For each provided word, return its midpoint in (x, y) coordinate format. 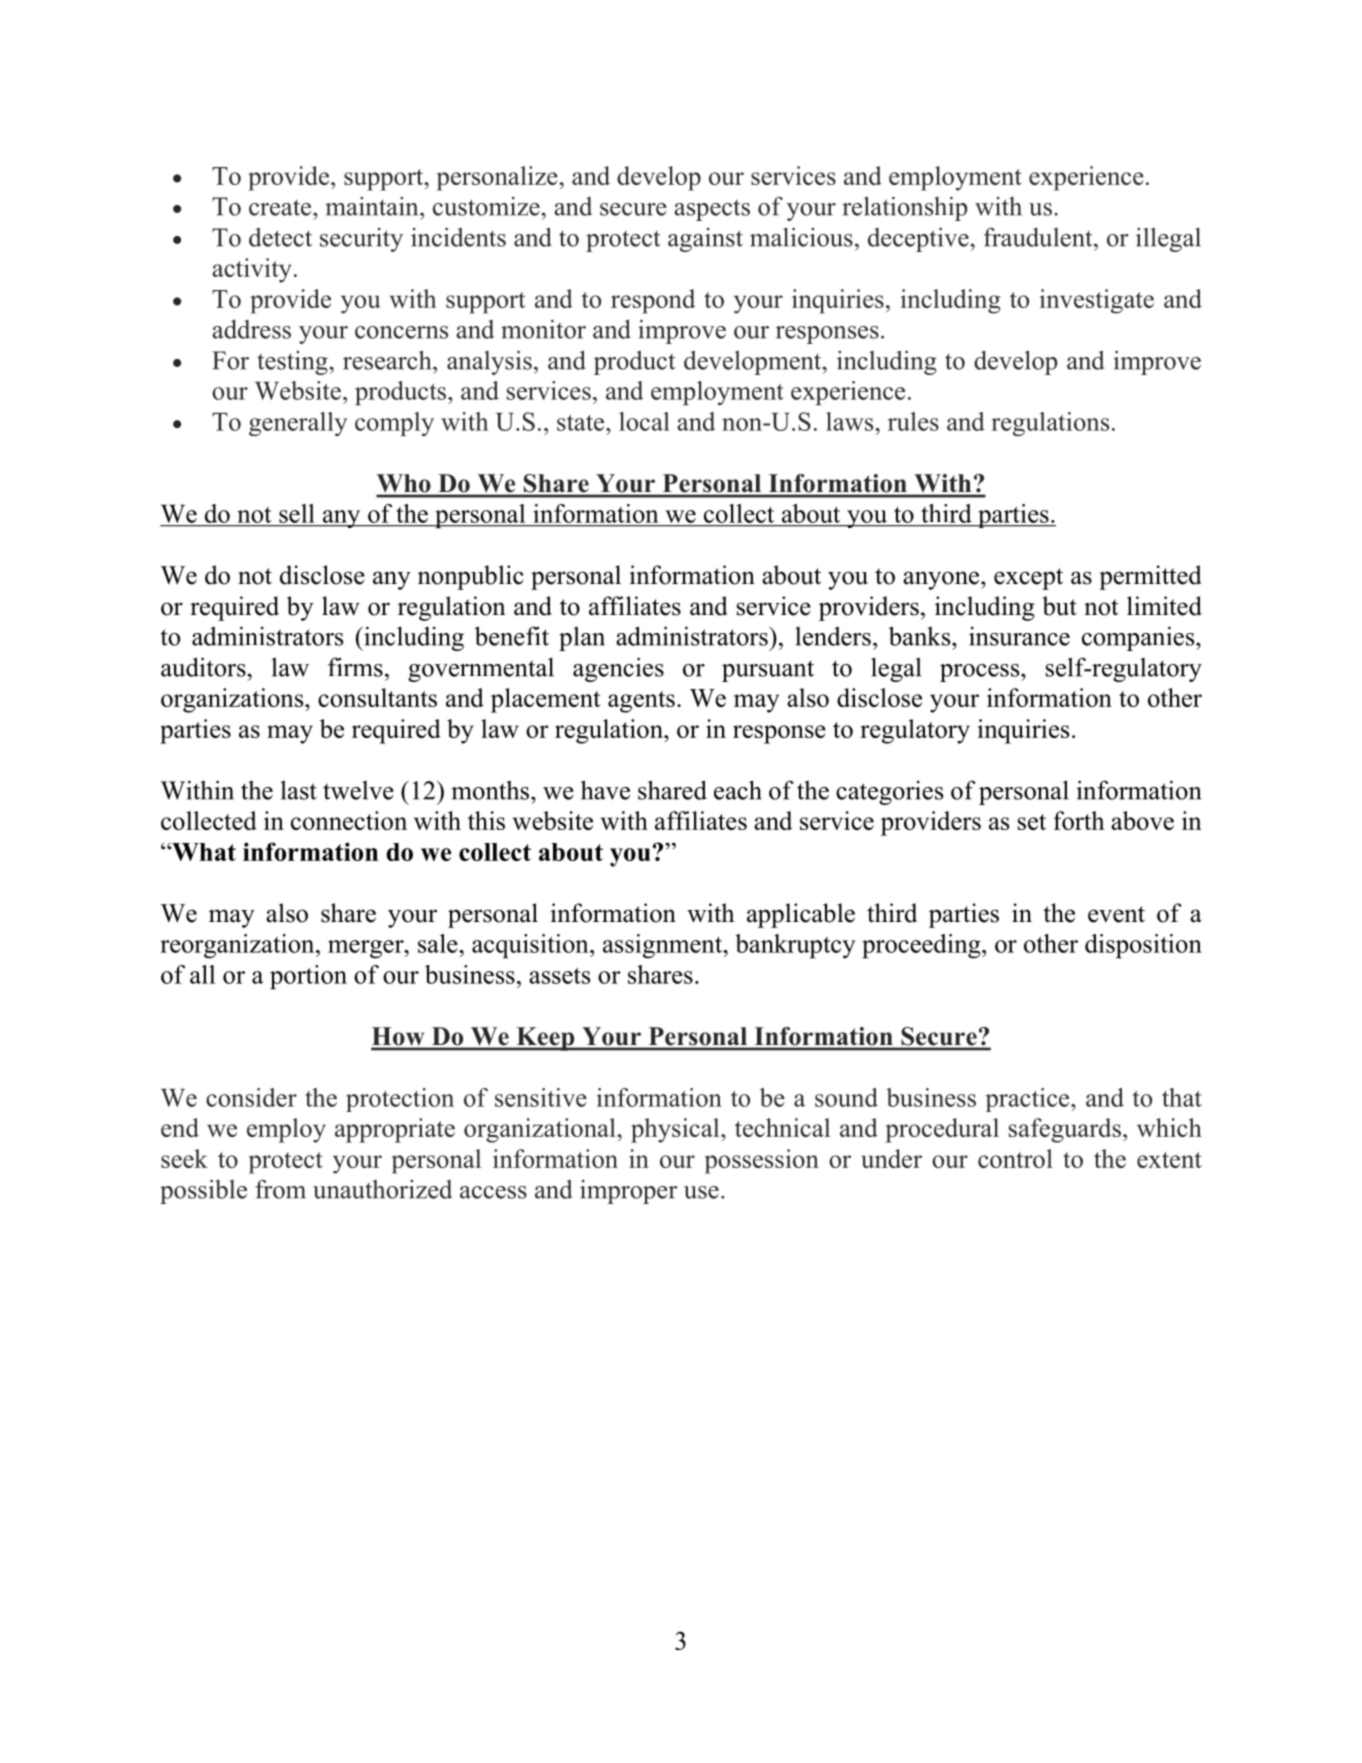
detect (280, 237)
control (1015, 1158)
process (981, 673)
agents (641, 702)
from (280, 1189)
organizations (233, 700)
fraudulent (1039, 237)
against (705, 240)
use (701, 1192)
